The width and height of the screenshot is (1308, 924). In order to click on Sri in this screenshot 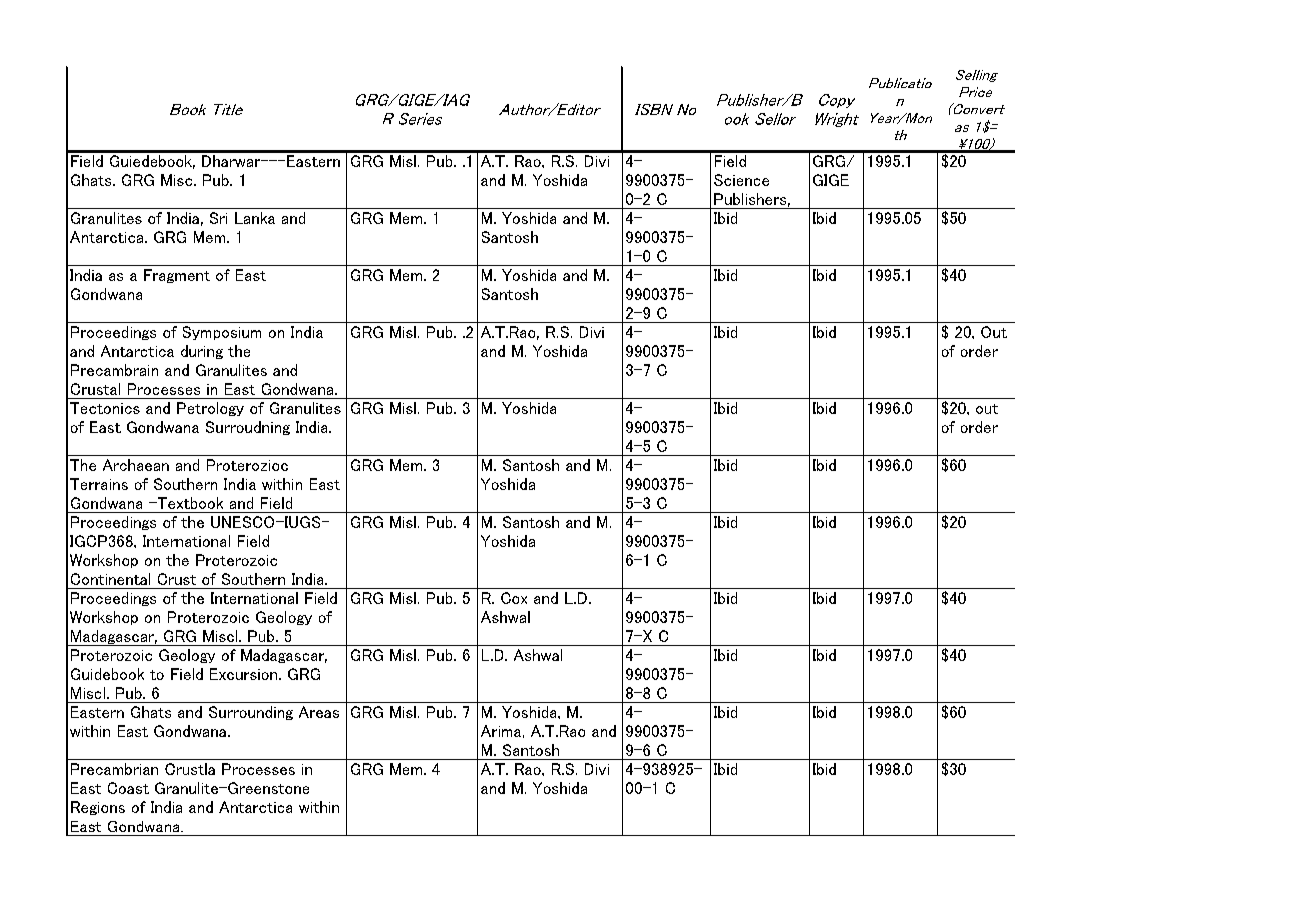, I will do `click(218, 218)`.
